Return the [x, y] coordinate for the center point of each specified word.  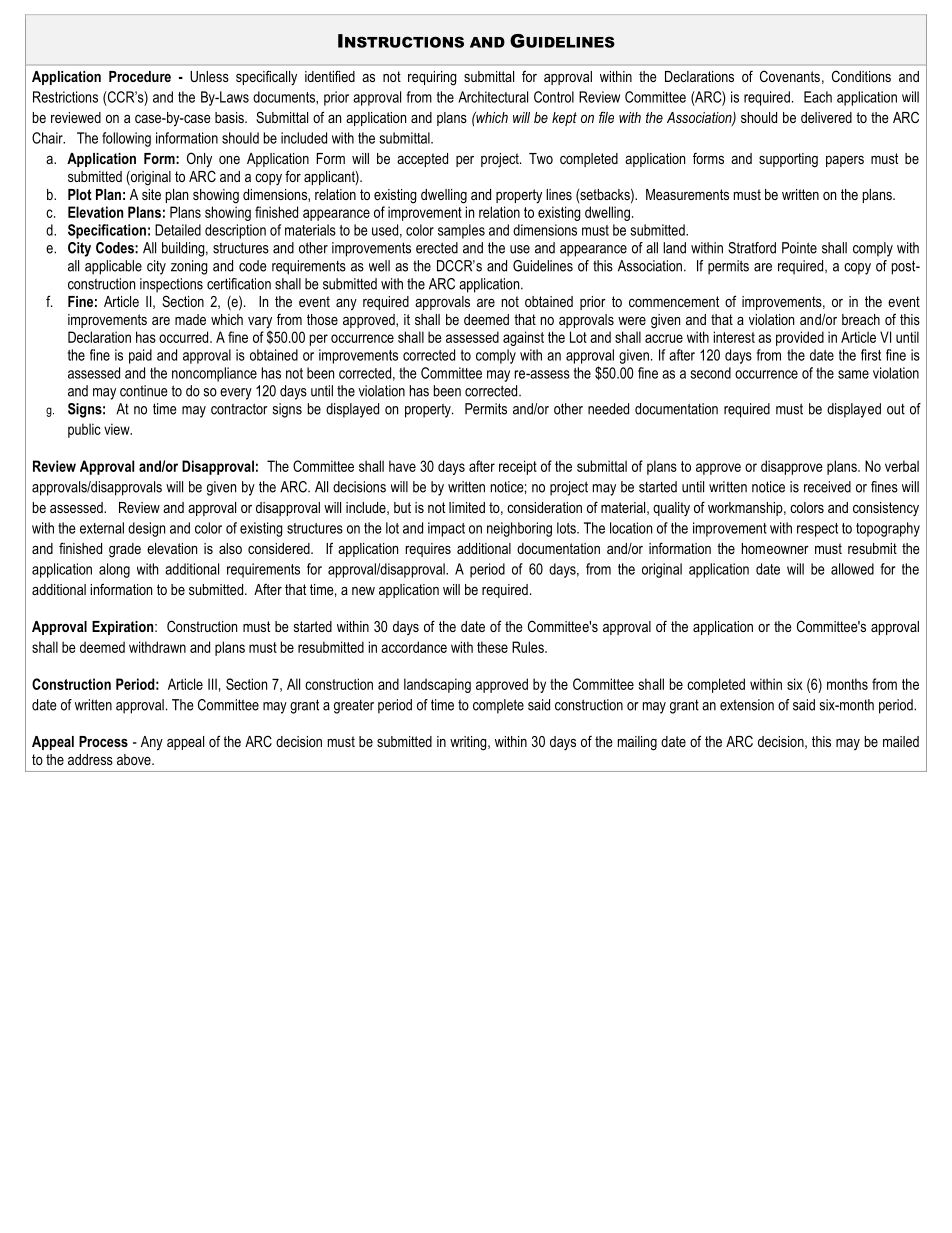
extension [747, 705]
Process [103, 741]
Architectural [493, 97]
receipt [518, 467]
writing [469, 743]
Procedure [140, 76]
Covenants [790, 76]
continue [143, 391]
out [896, 409]
